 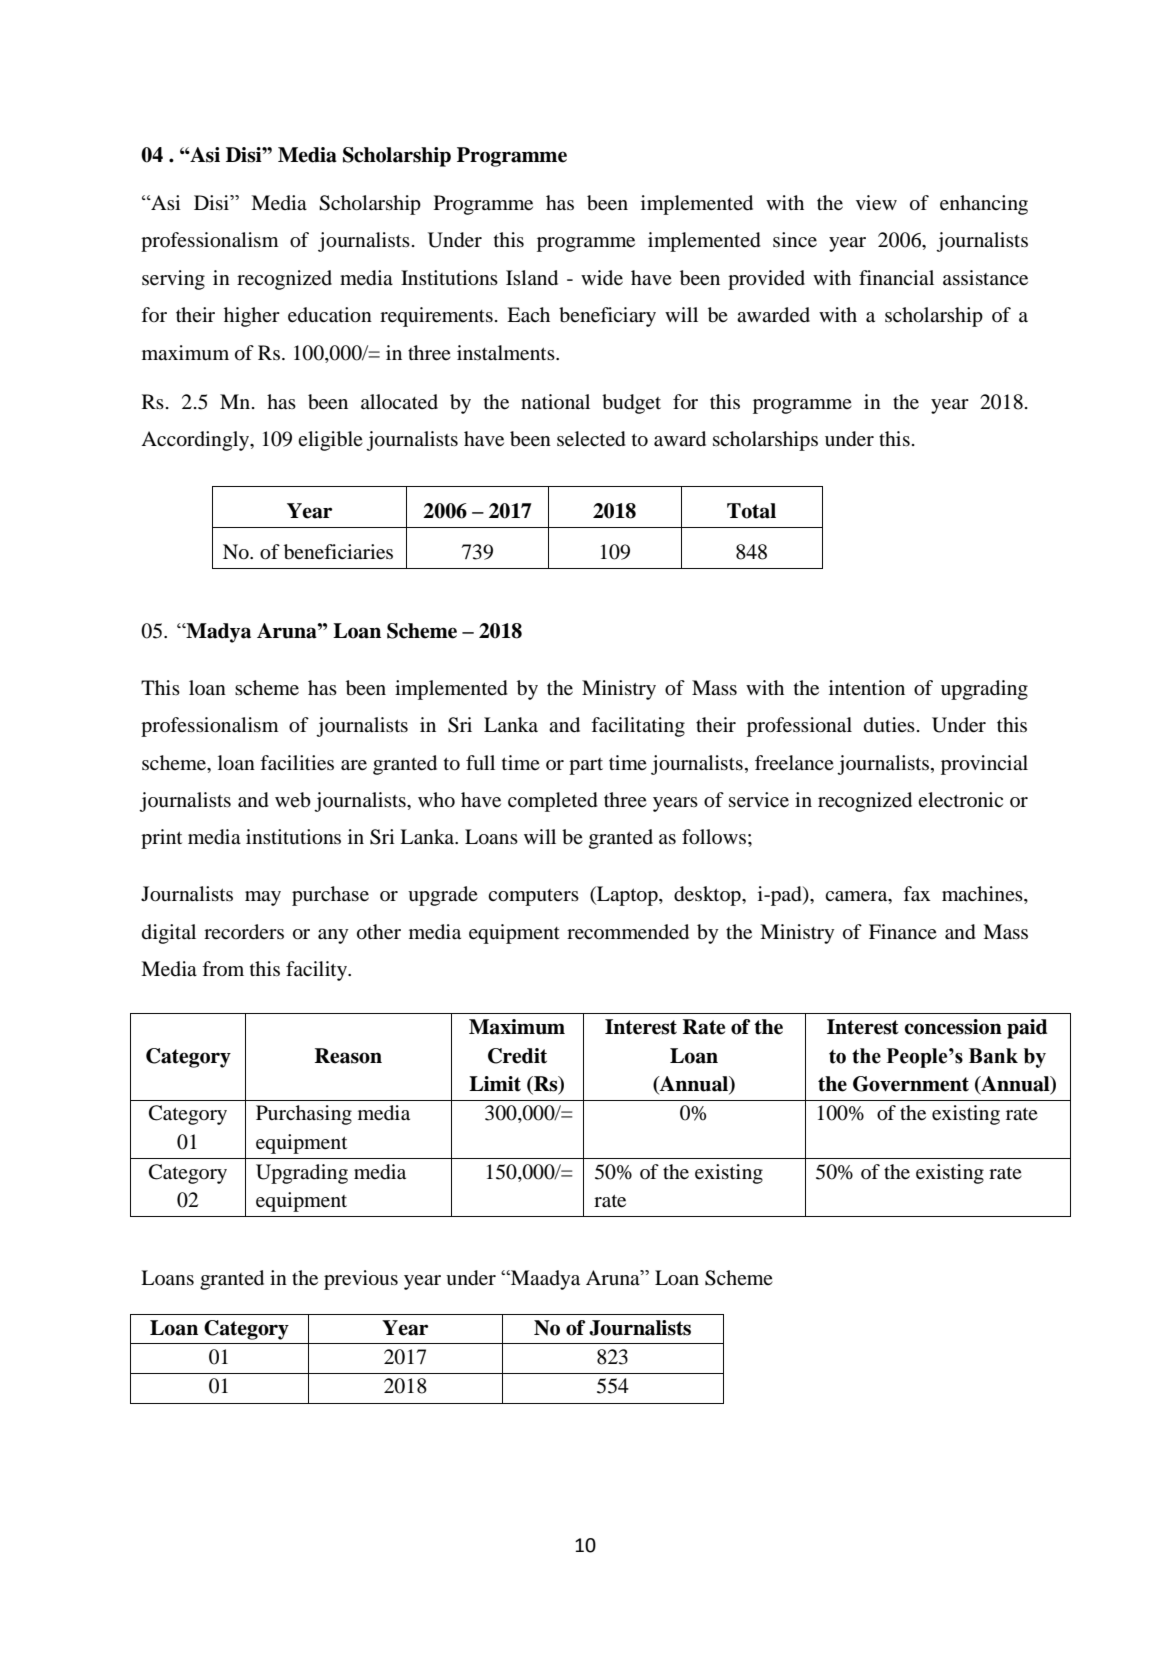 What do you see at coordinates (223, 968) in the document?
I see `from` at bounding box center [223, 968].
